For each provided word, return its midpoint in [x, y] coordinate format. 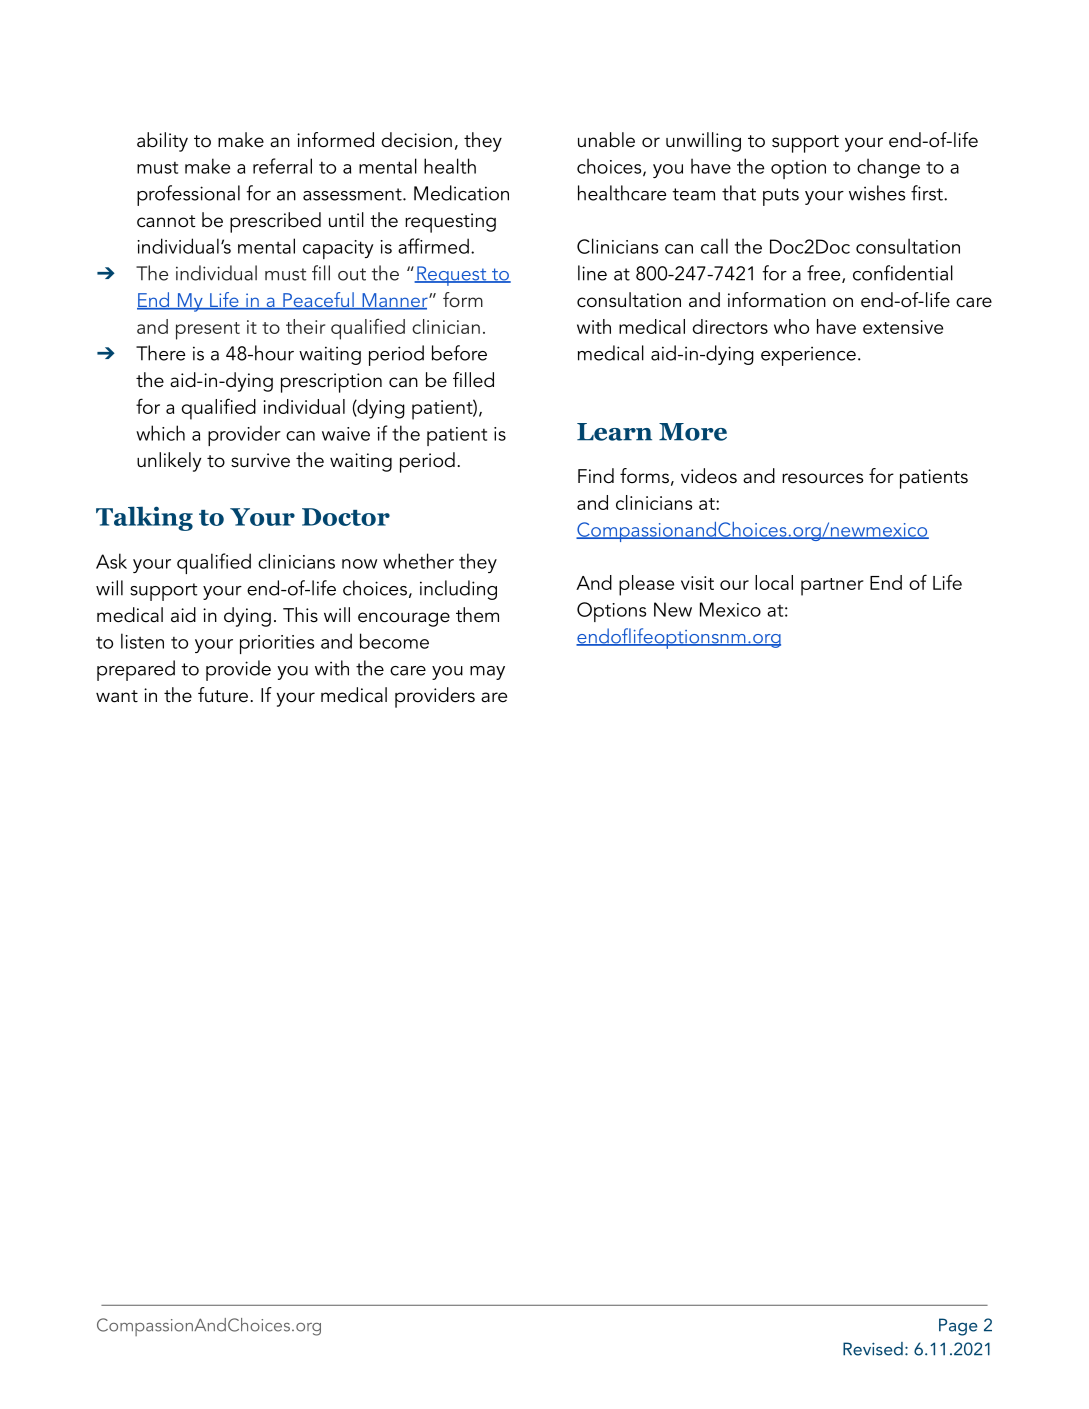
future [223, 695]
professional [188, 195]
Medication [461, 193]
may [487, 673]
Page [958, 1327]
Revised [873, 1349]
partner [832, 587]
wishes [877, 193]
